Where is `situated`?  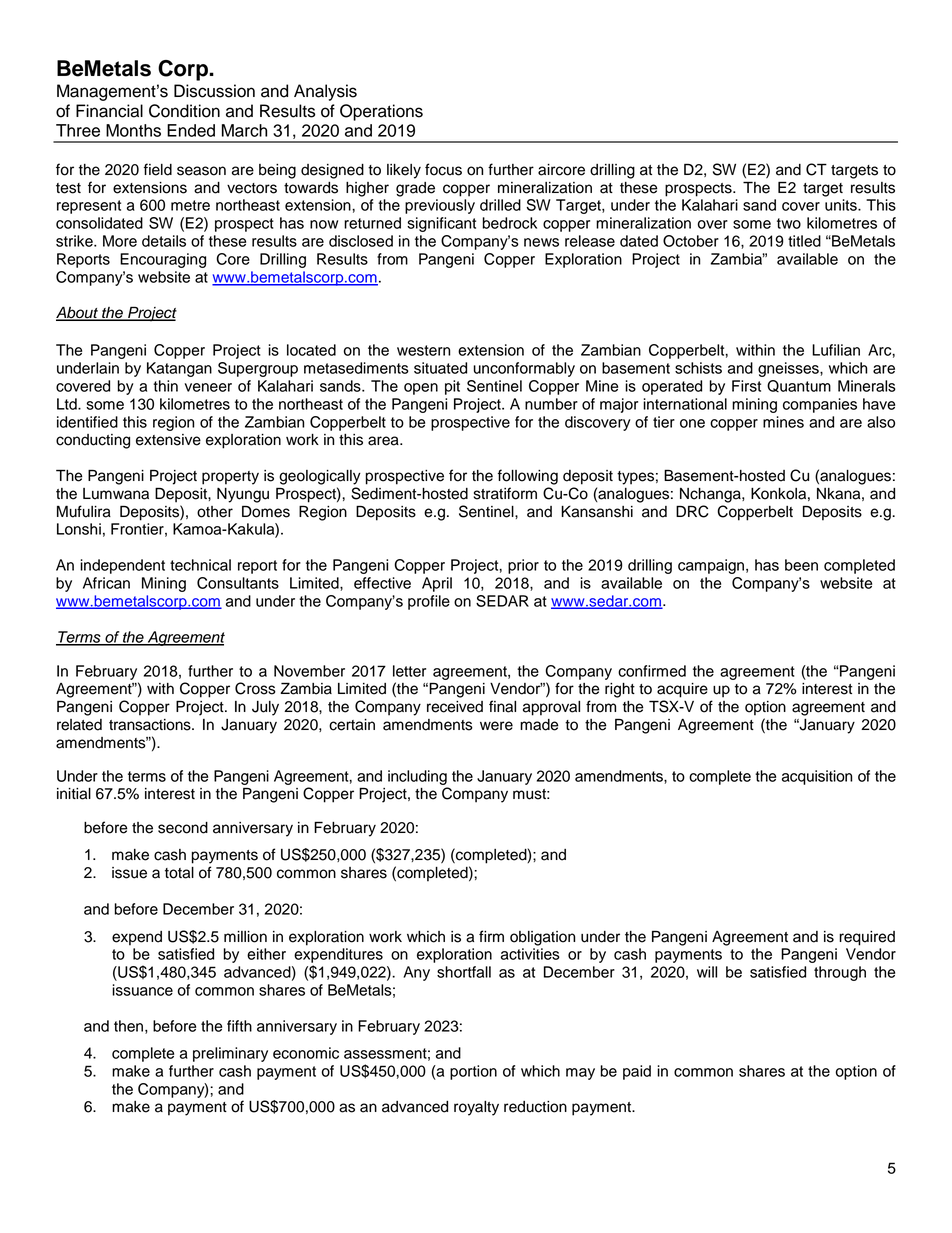 situated is located at coordinates (440, 368).
